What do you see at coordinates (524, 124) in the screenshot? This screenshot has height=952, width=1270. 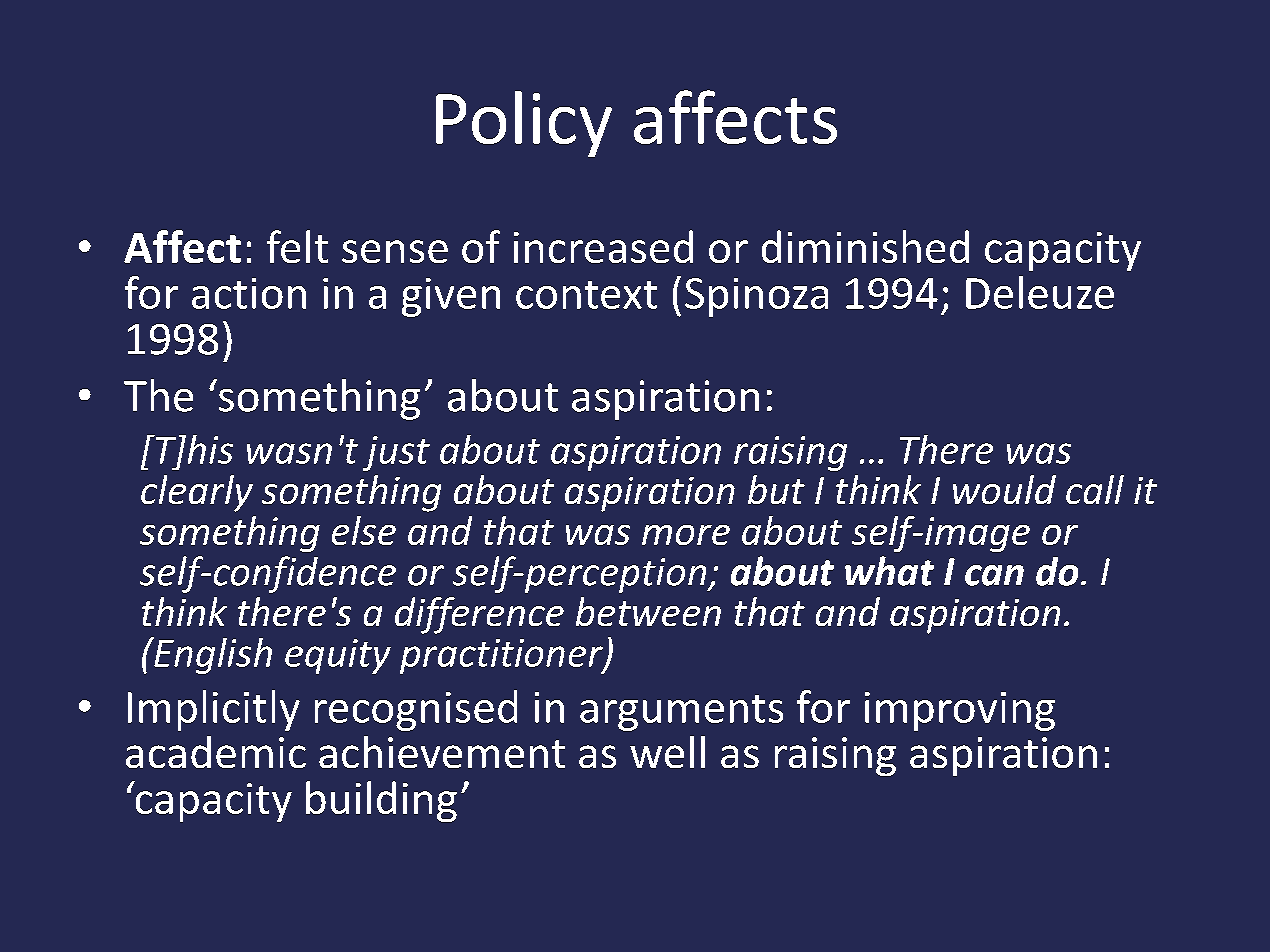 I see `Policy` at bounding box center [524, 124].
